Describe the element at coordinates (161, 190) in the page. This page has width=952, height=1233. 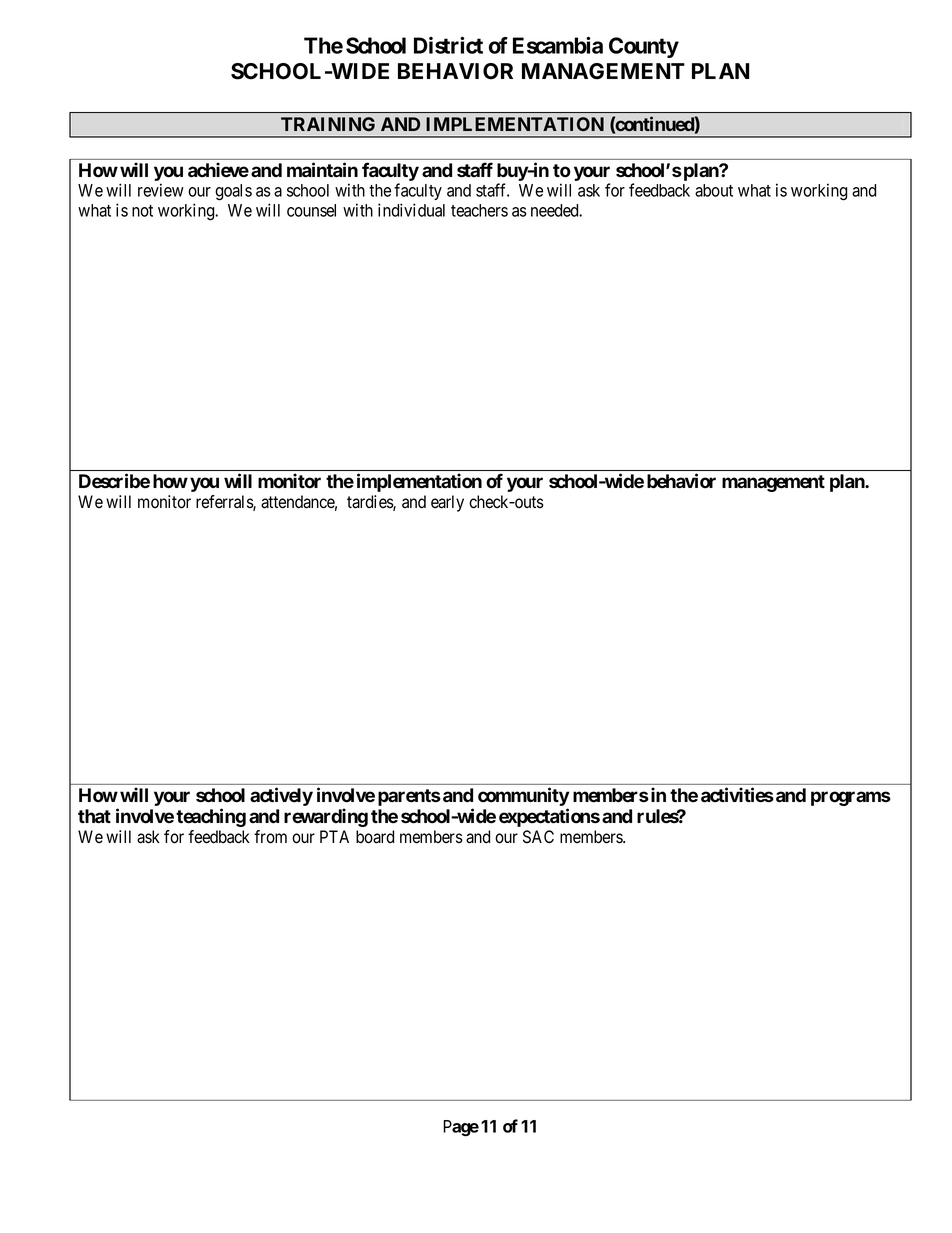
I see `review` at that location.
